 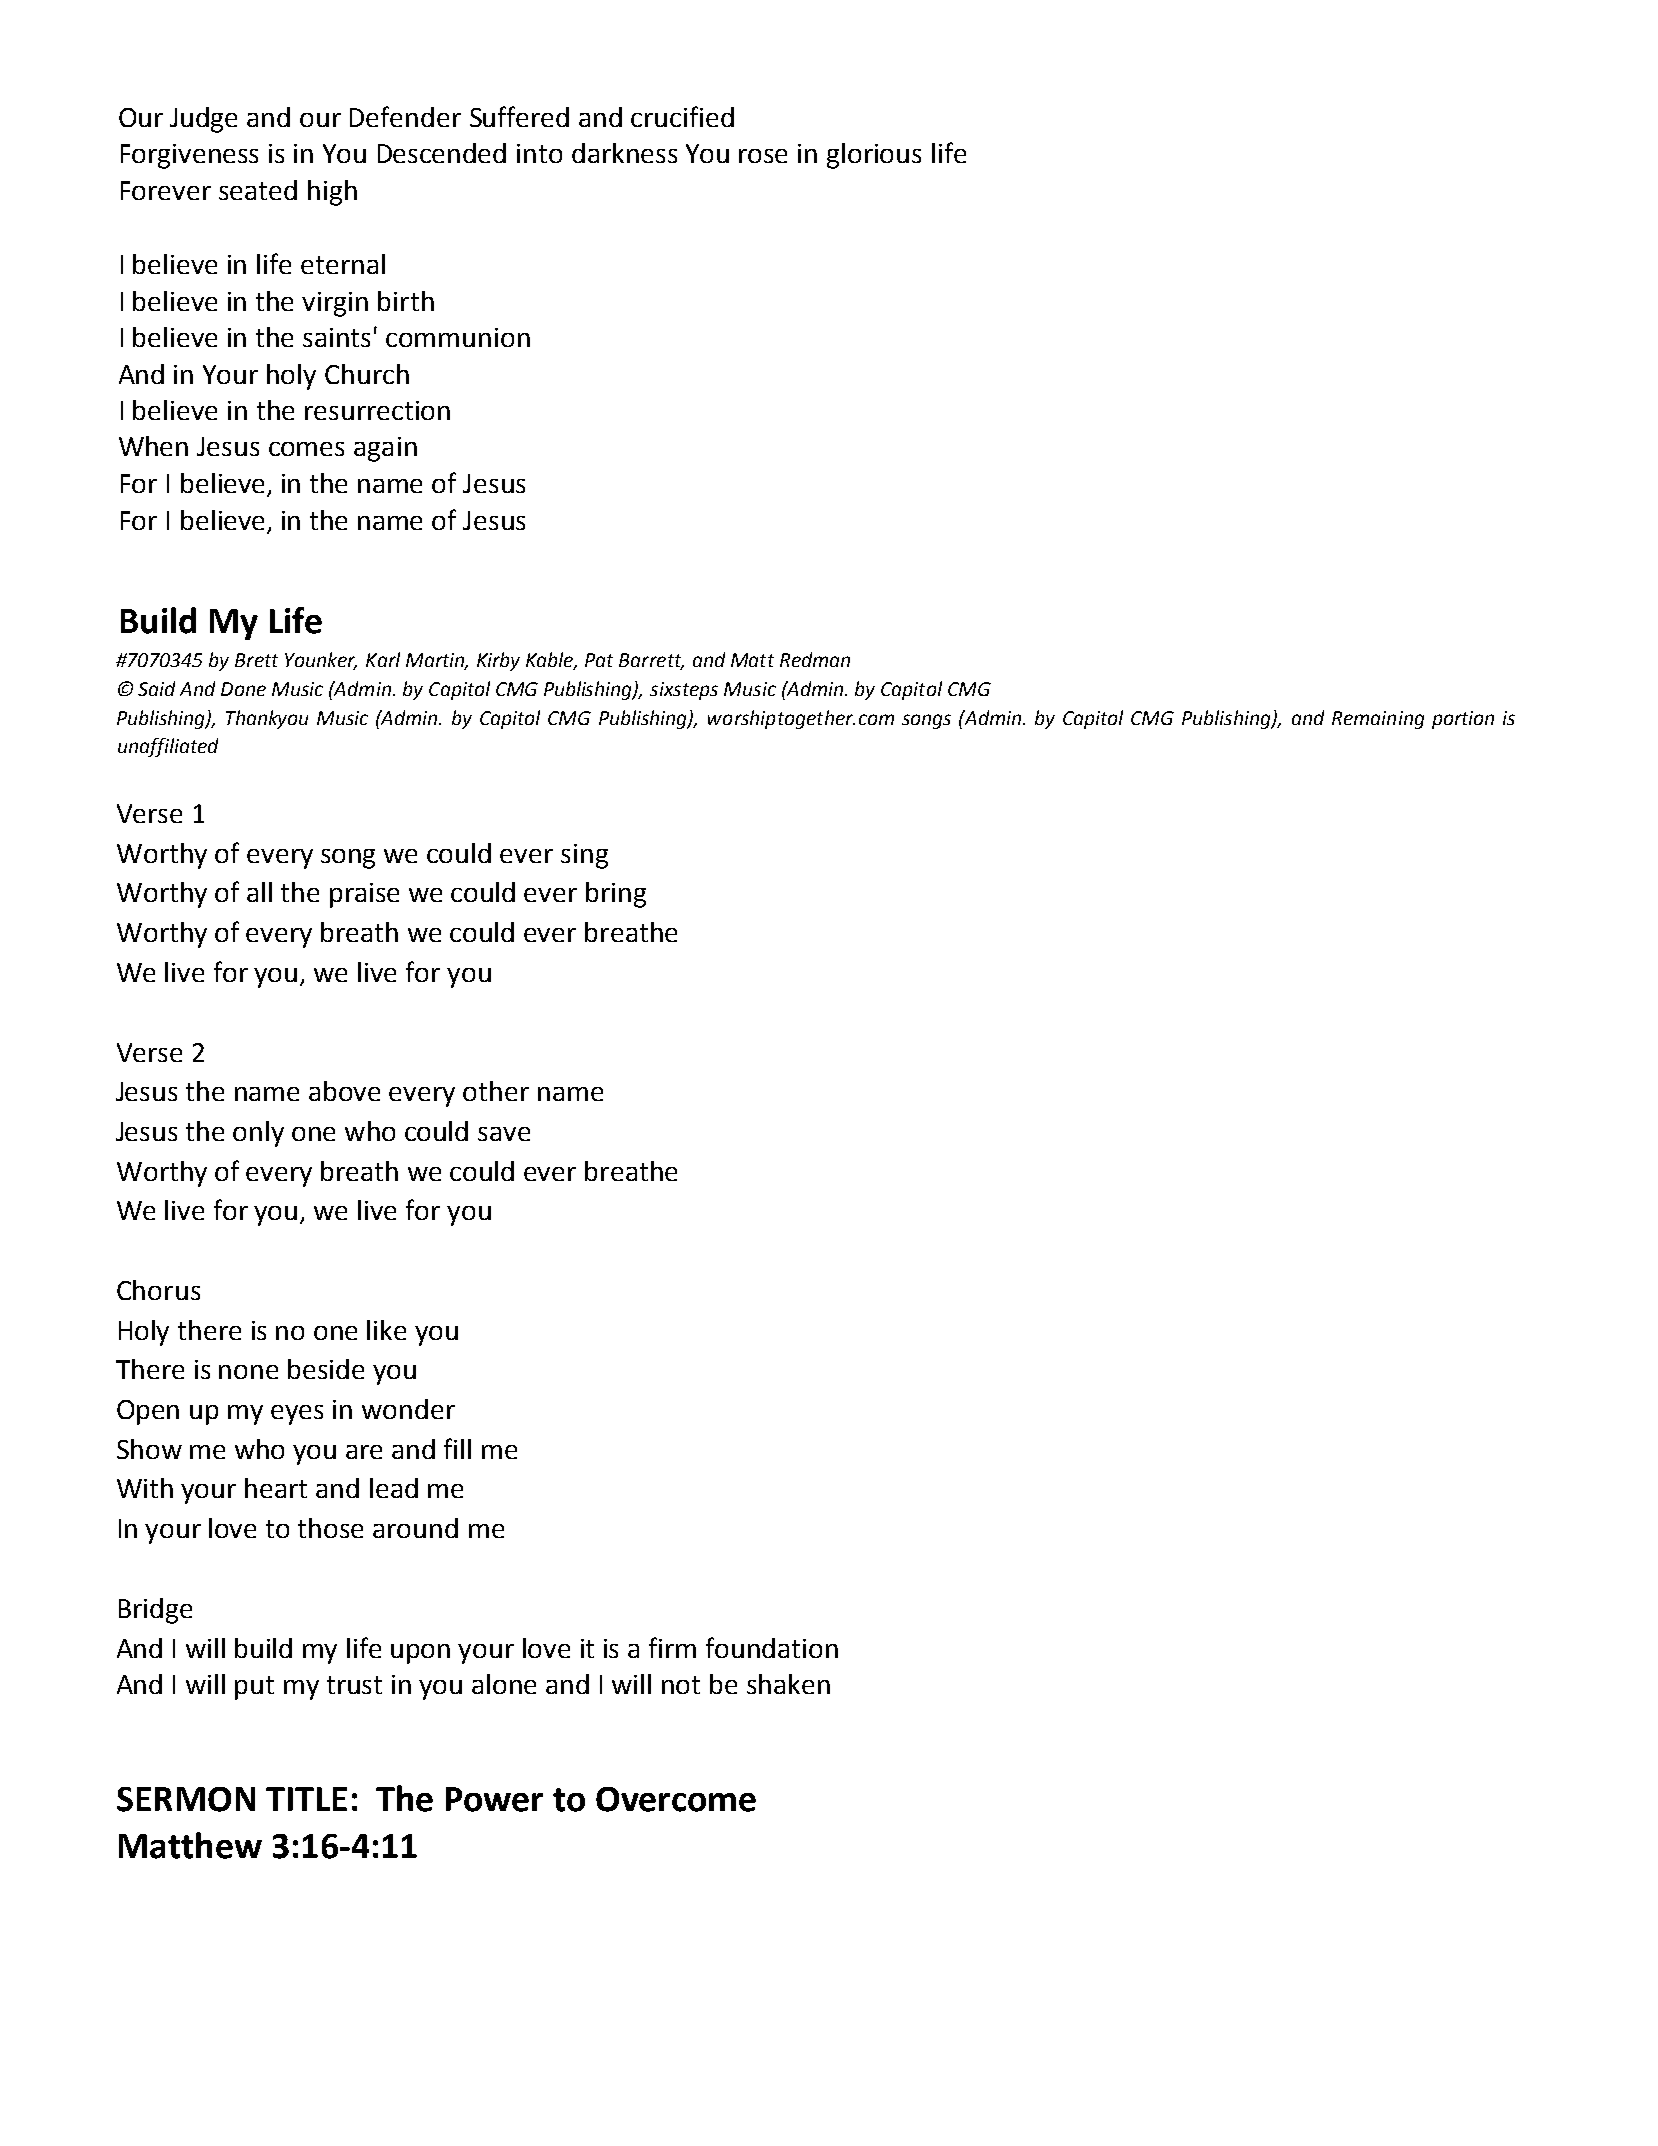 I want to click on not, so click(x=681, y=1685).
